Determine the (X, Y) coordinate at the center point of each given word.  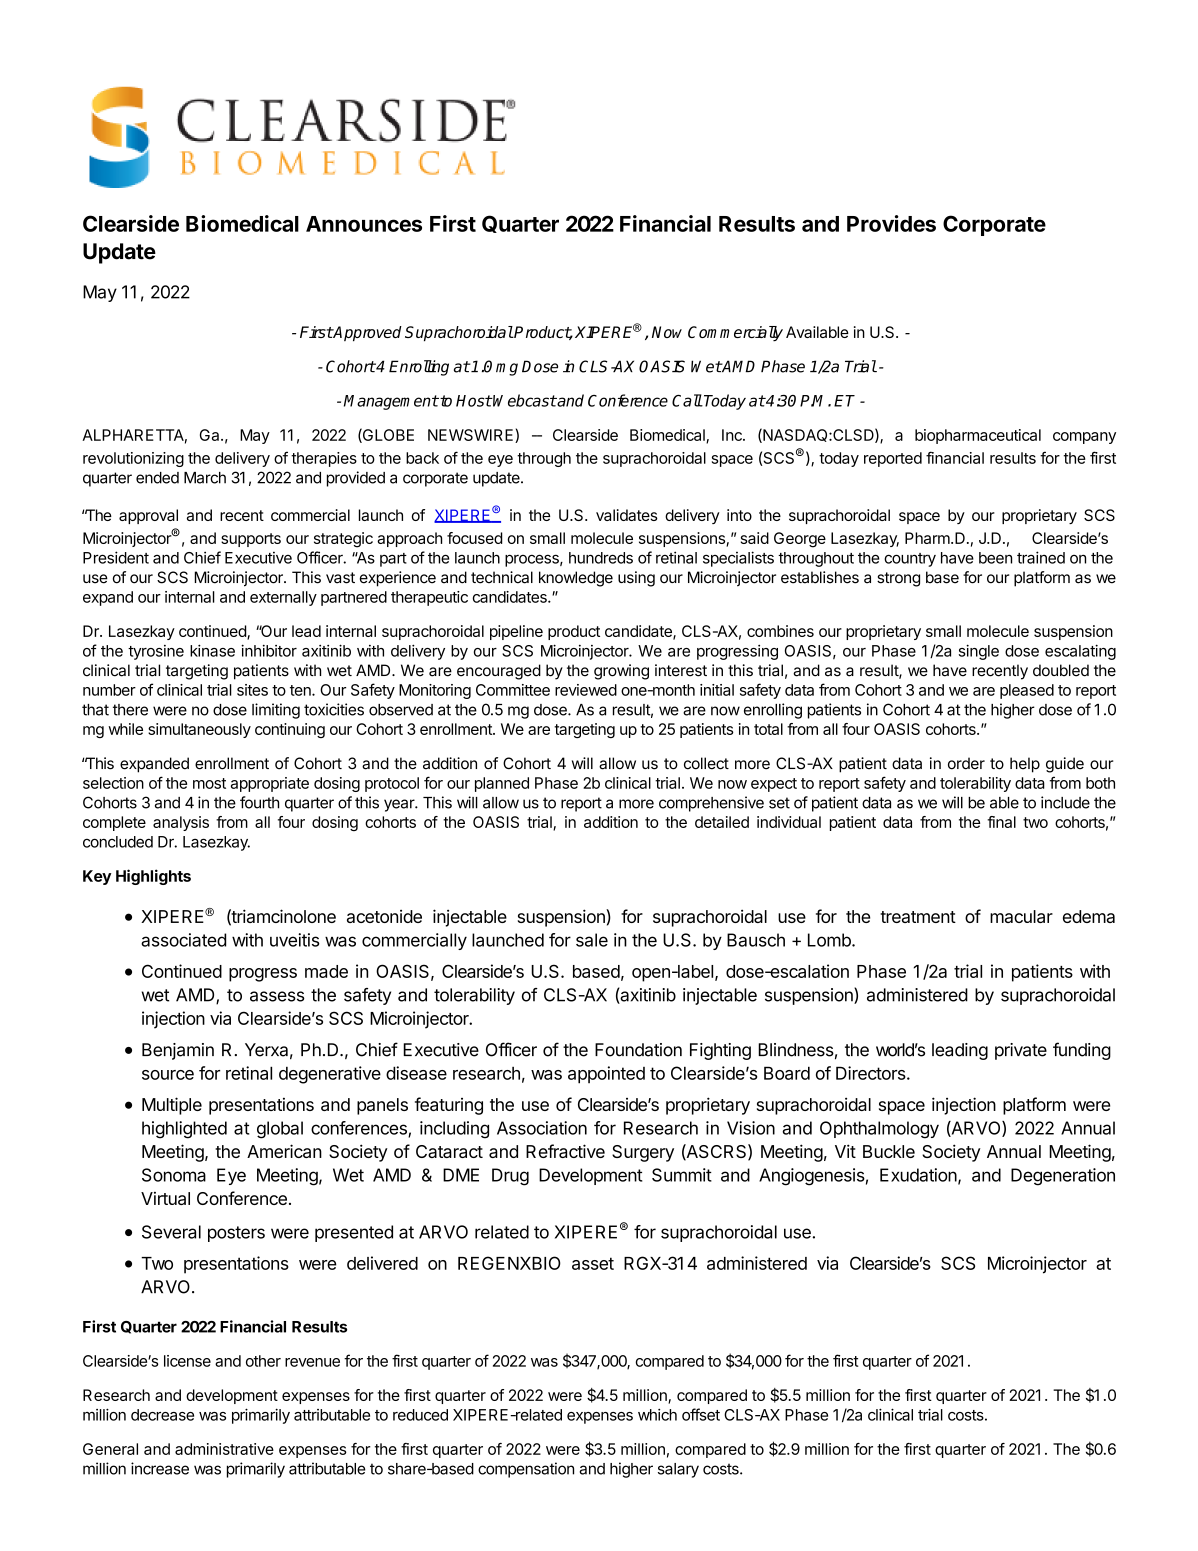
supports (251, 540)
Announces (364, 224)
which (657, 1415)
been (995, 558)
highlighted (184, 1130)
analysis (181, 823)
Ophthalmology (879, 1130)
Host (474, 401)
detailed (722, 822)
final (1001, 822)
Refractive (565, 1151)
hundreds (601, 558)
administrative (224, 1449)
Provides (891, 223)
